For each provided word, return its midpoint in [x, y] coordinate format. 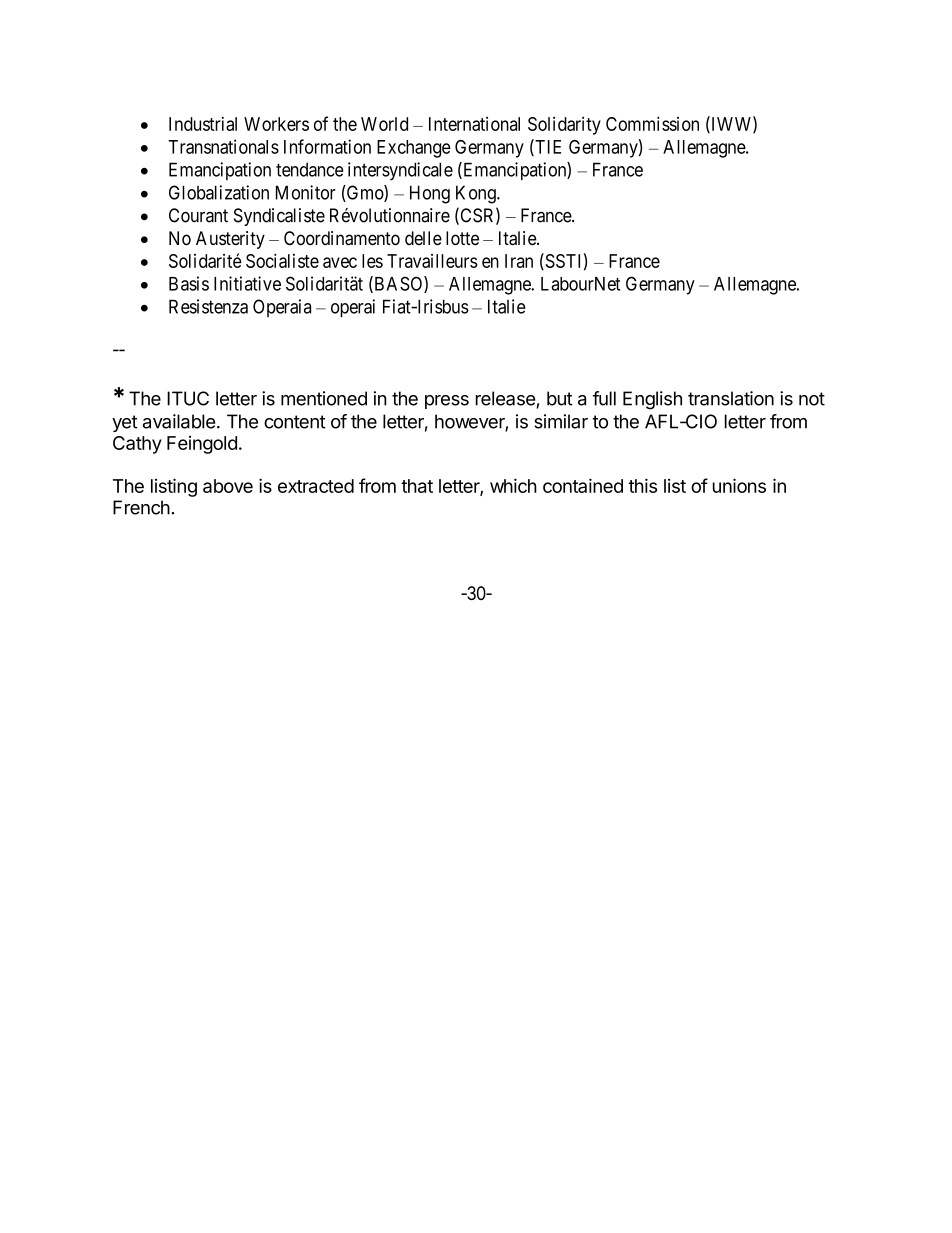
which [513, 485]
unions [739, 485]
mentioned [324, 398]
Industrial [203, 124]
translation [731, 398]
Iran [519, 261]
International [474, 124]
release [505, 398]
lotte [462, 238]
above [228, 486]
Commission [652, 123]
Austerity [230, 240]
